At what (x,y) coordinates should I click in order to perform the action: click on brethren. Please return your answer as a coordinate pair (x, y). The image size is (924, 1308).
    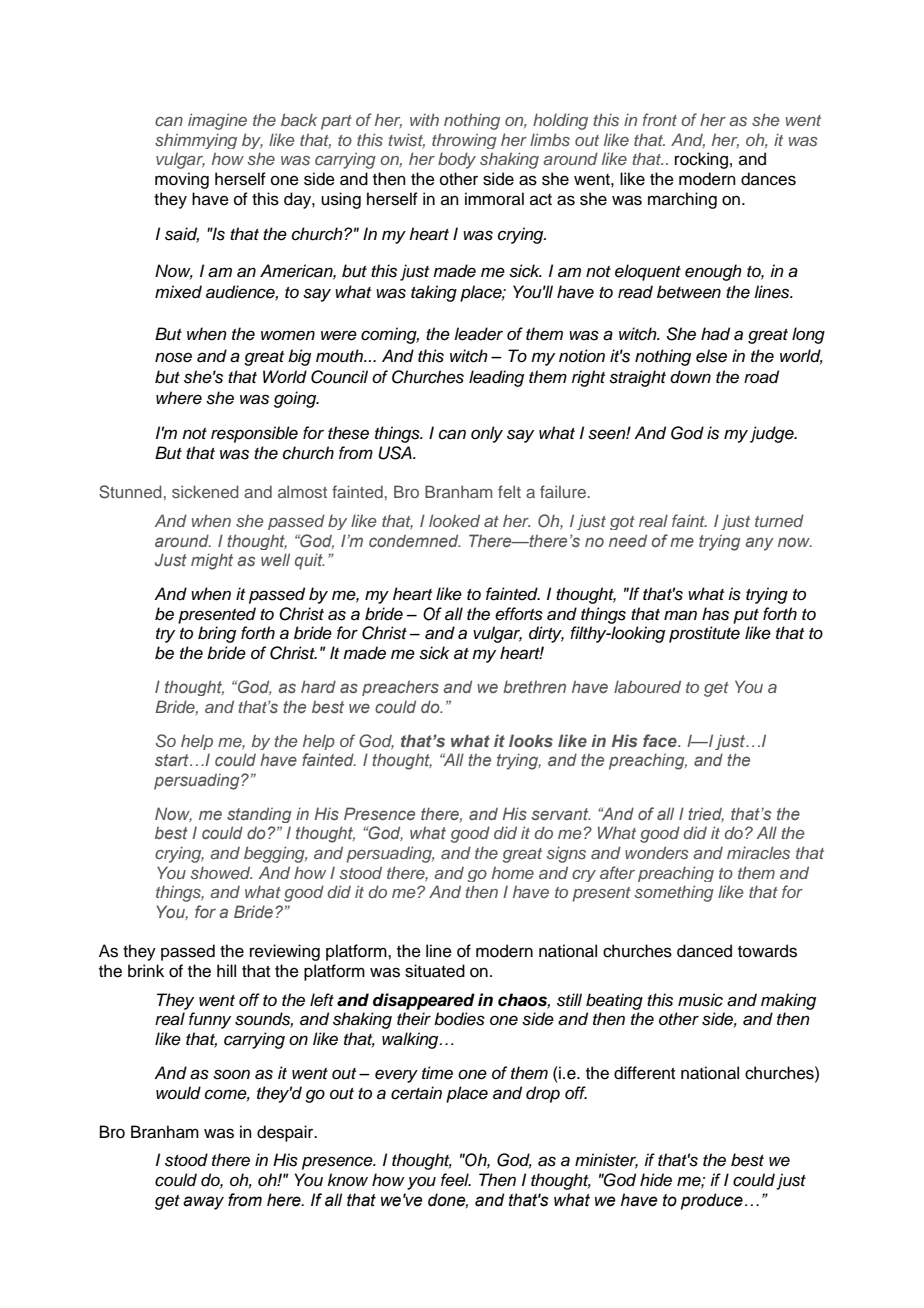
    Looking at the image, I should click on (534, 686).
